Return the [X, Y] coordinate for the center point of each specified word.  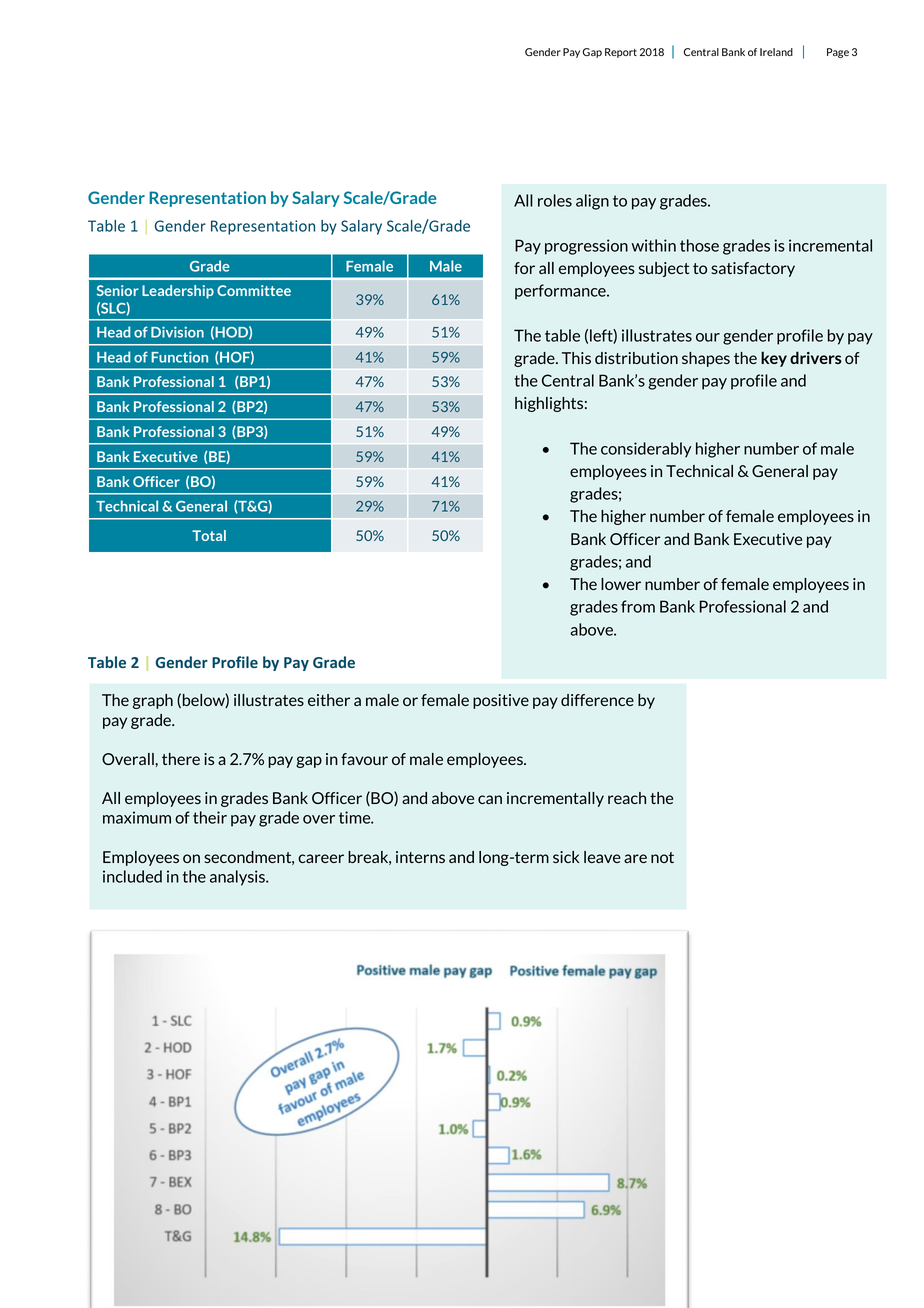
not [662, 857]
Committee [254, 290]
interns [420, 857]
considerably [646, 450]
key [774, 359]
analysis [238, 878]
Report [621, 53]
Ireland [776, 52]
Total [209, 535]
